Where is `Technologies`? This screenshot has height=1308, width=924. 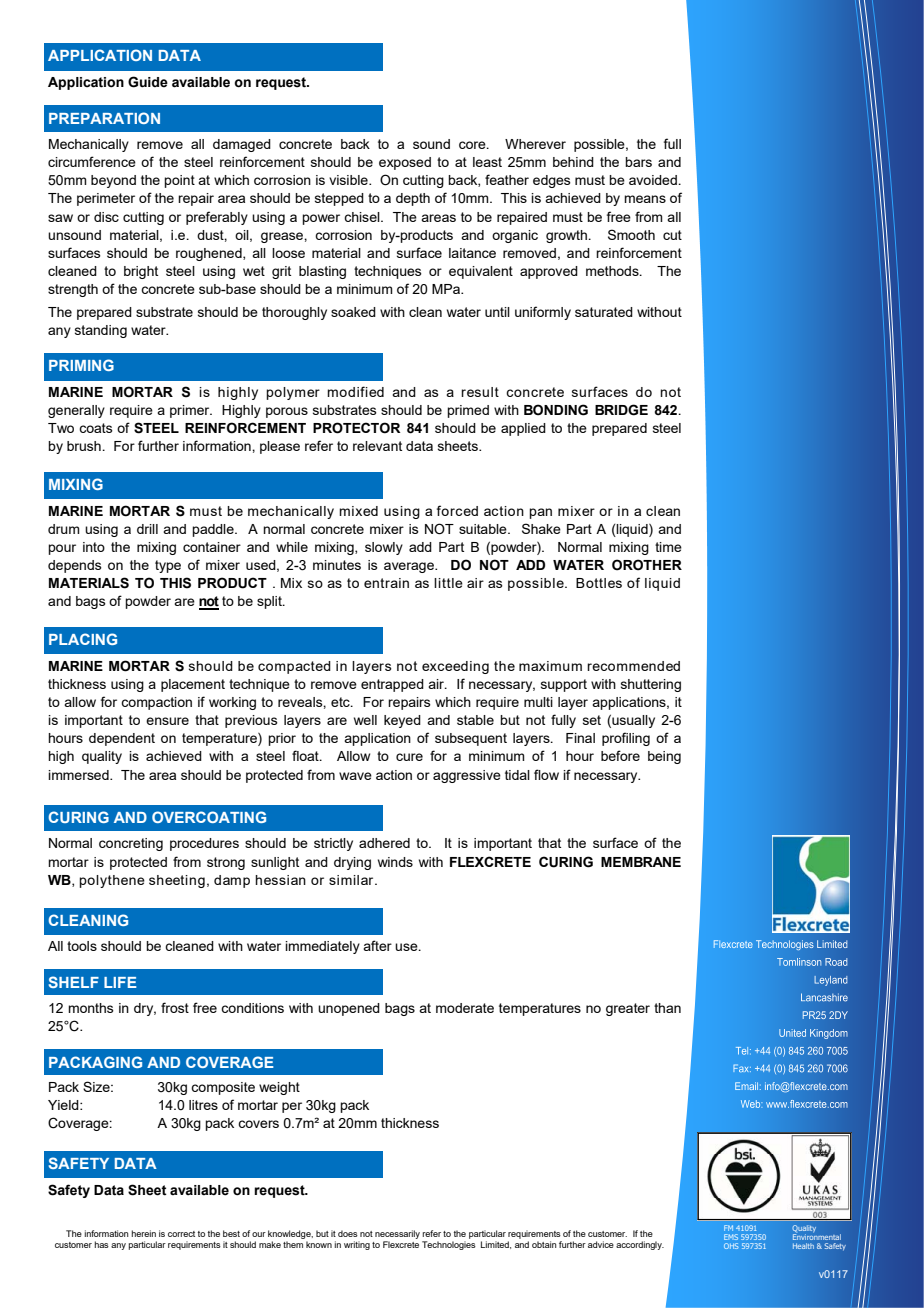
Technologies is located at coordinates (449, 1245).
